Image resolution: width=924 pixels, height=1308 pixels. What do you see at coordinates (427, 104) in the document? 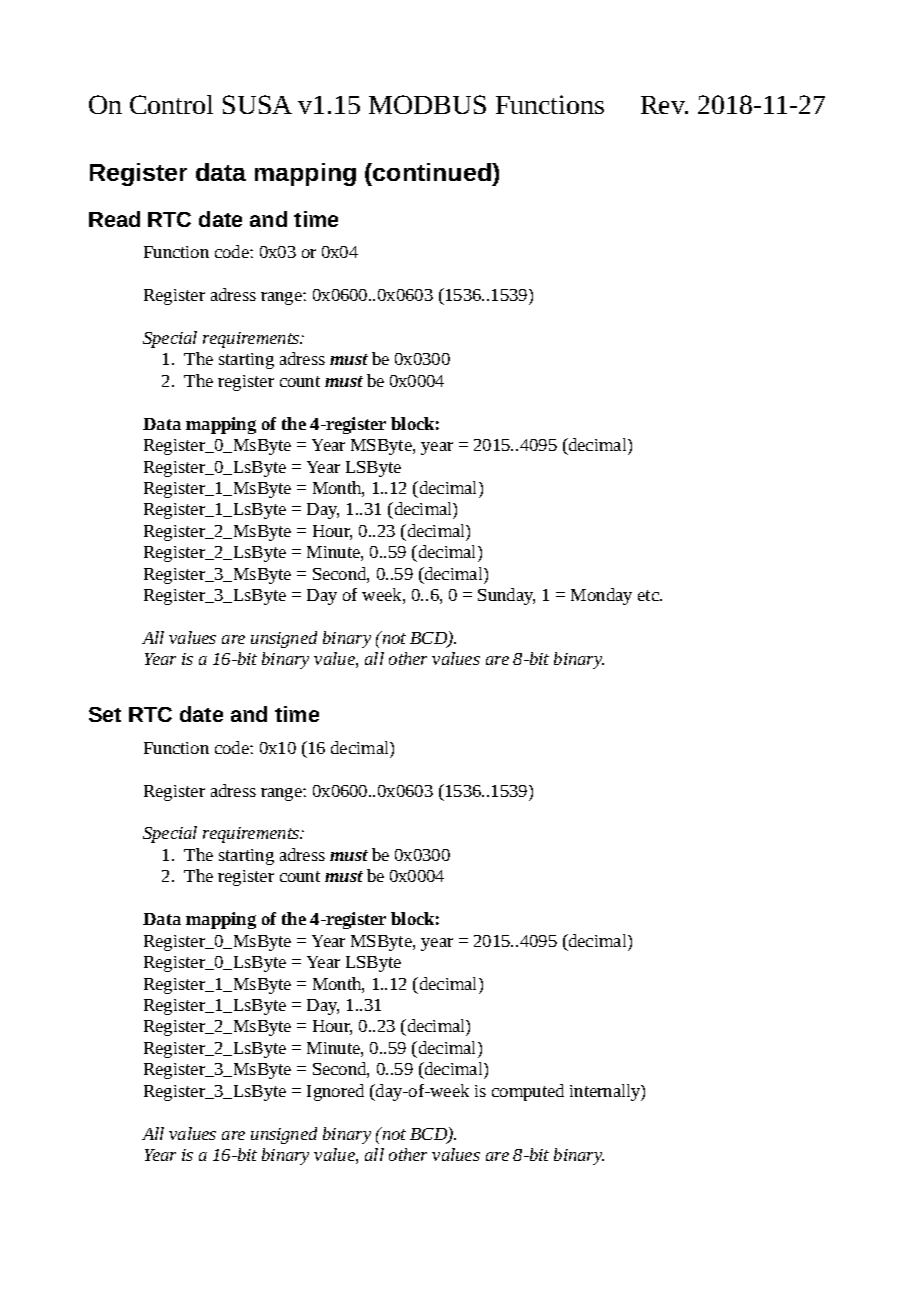
I see `MODBUS` at bounding box center [427, 104].
